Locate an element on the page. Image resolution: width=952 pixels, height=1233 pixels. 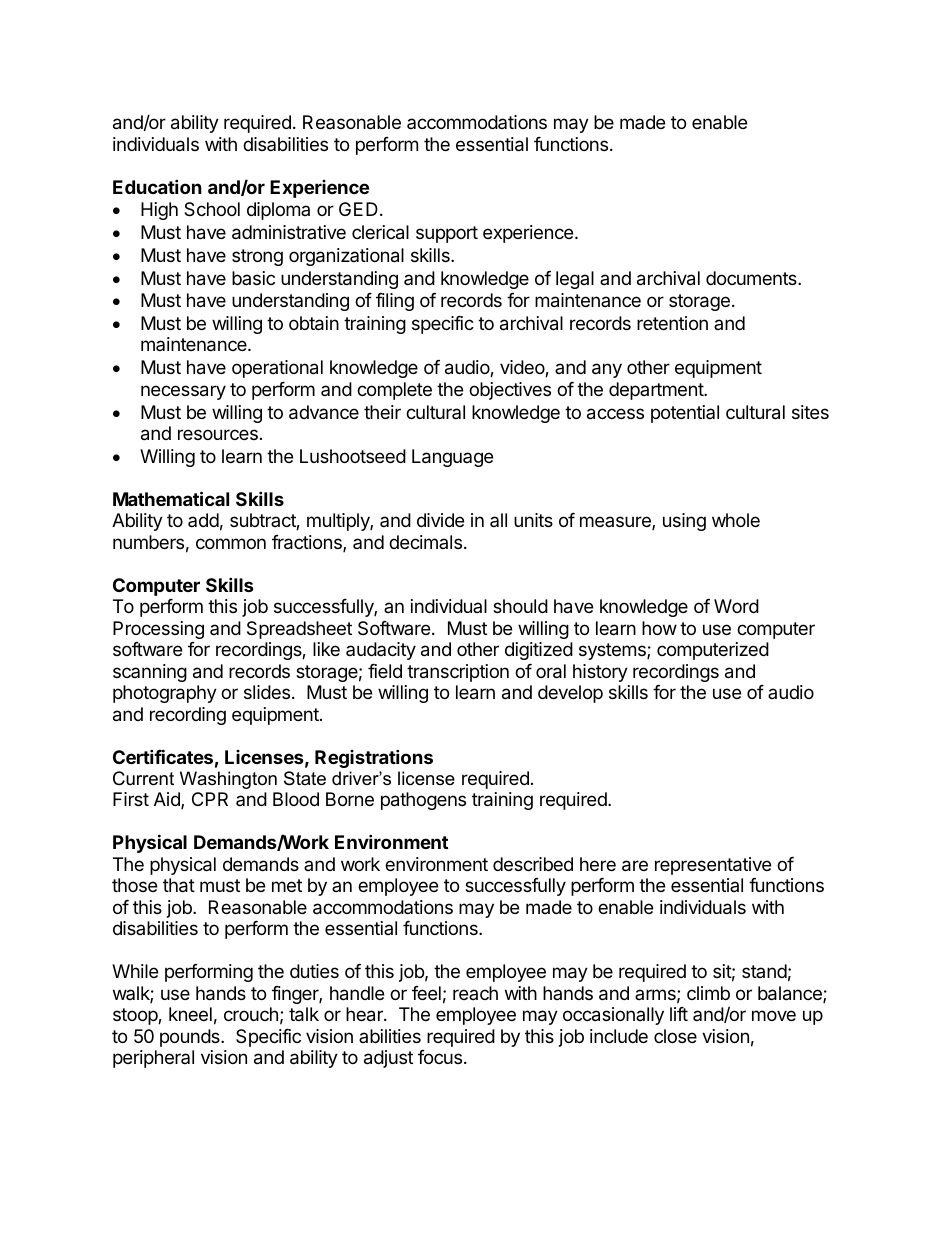
move is located at coordinates (774, 1015).
